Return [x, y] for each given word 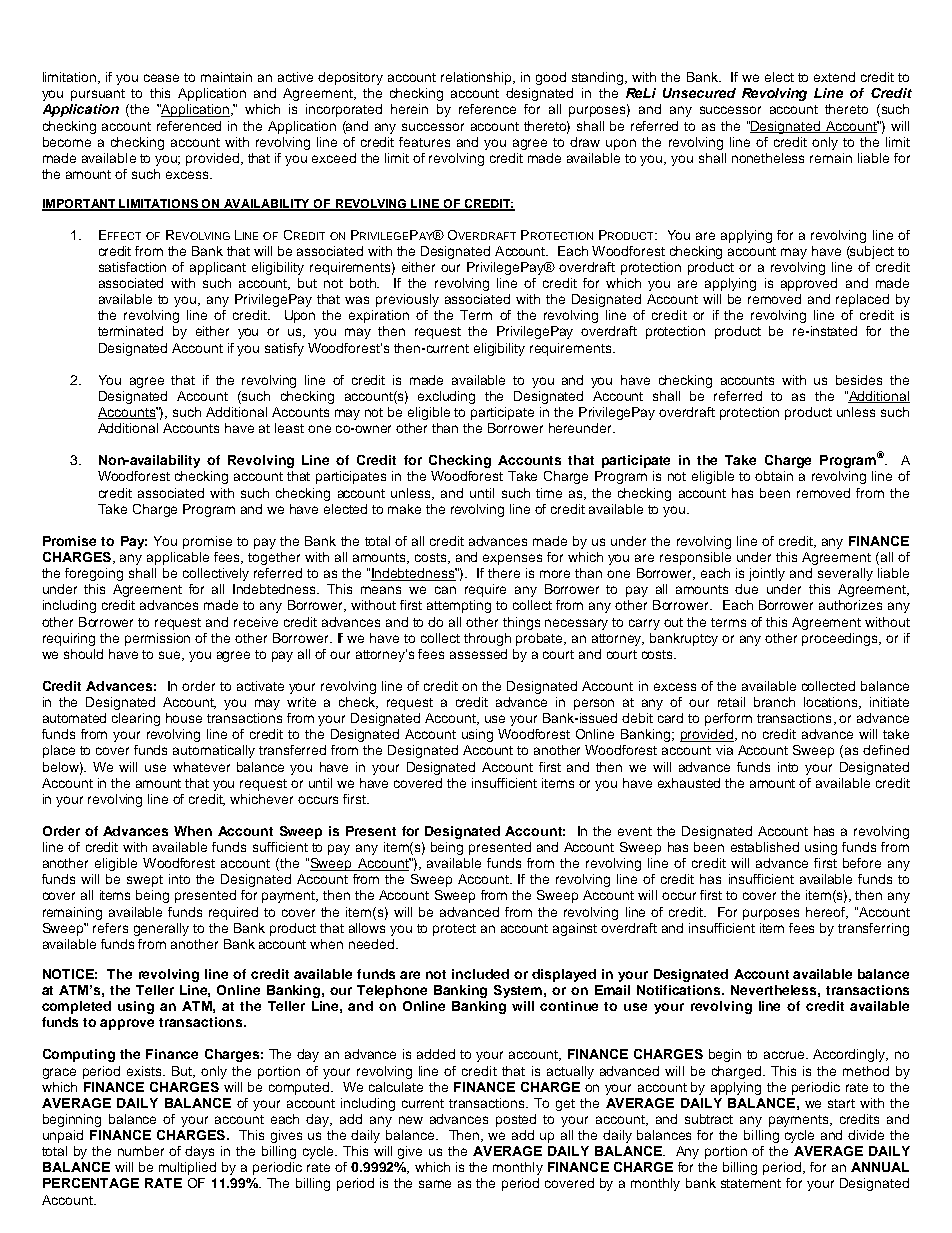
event [635, 831]
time [549, 493]
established [765, 847]
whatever [201, 767]
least [289, 428]
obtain [774, 476]
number [141, 1151]
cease [161, 78]
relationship [478, 78]
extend [834, 77]
